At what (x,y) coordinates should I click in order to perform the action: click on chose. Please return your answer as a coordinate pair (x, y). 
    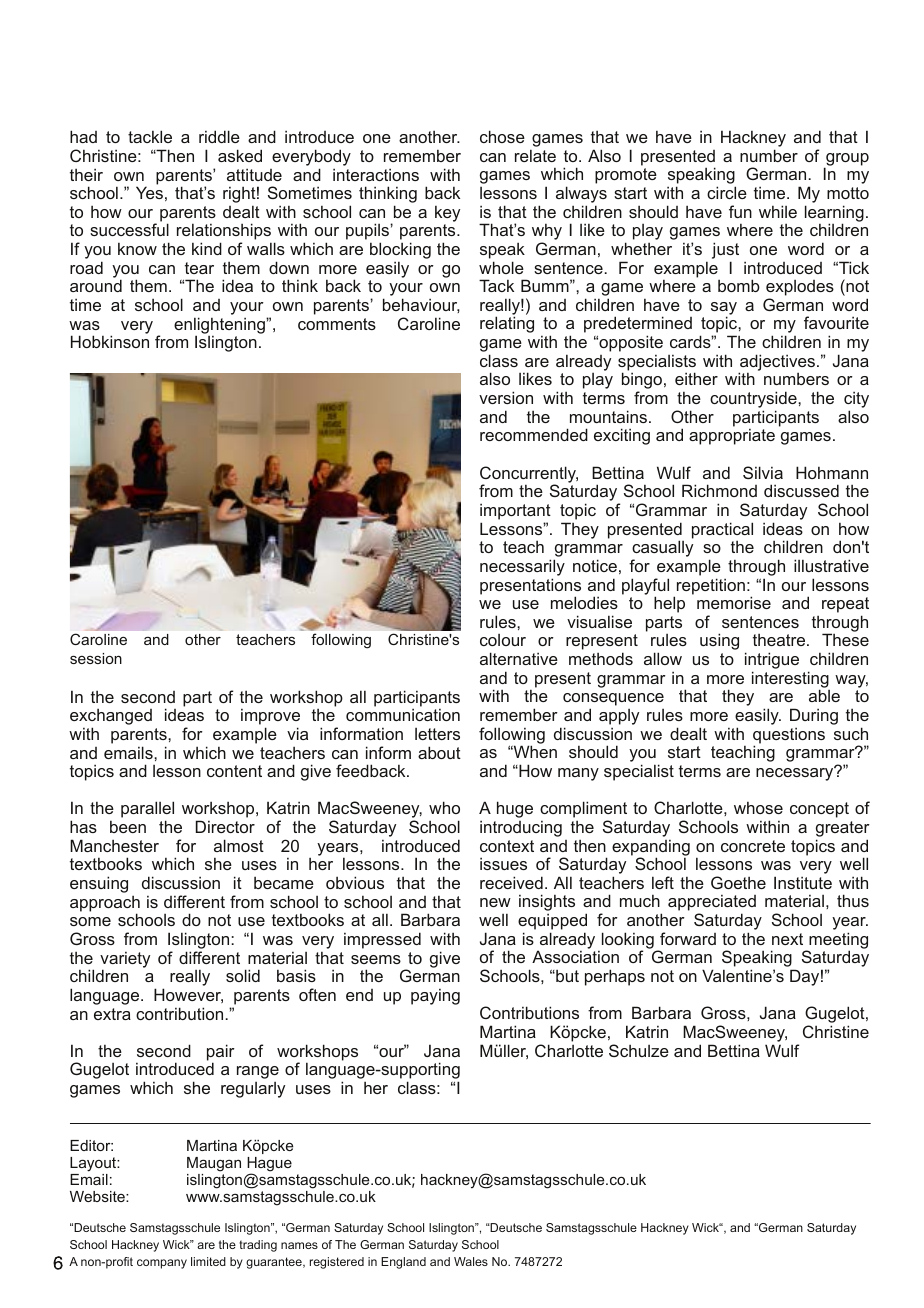
    Looking at the image, I should click on (502, 136).
